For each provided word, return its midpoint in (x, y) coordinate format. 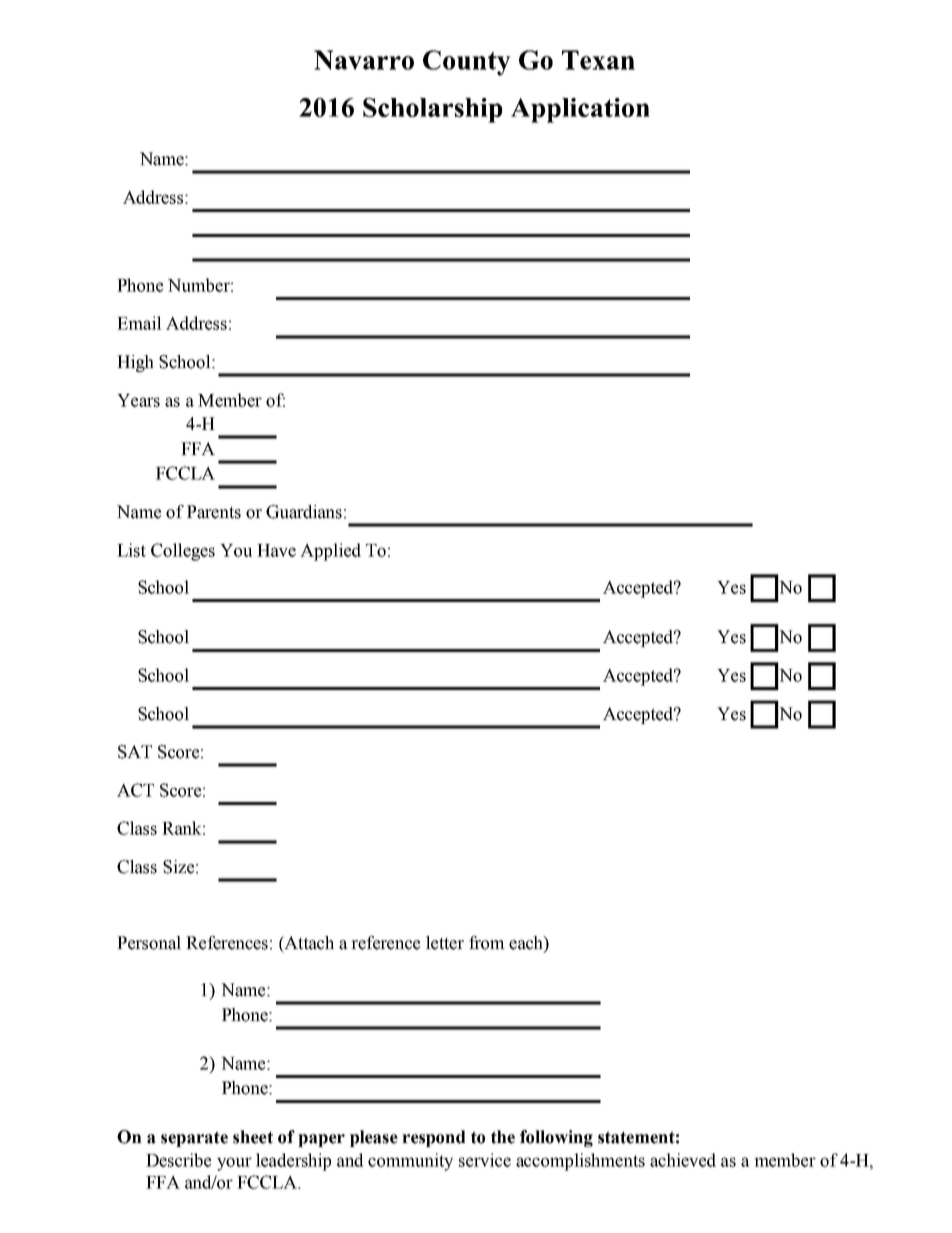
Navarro (364, 60)
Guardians (304, 512)
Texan (598, 60)
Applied (330, 552)
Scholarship (433, 110)
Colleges (183, 552)
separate (194, 1139)
